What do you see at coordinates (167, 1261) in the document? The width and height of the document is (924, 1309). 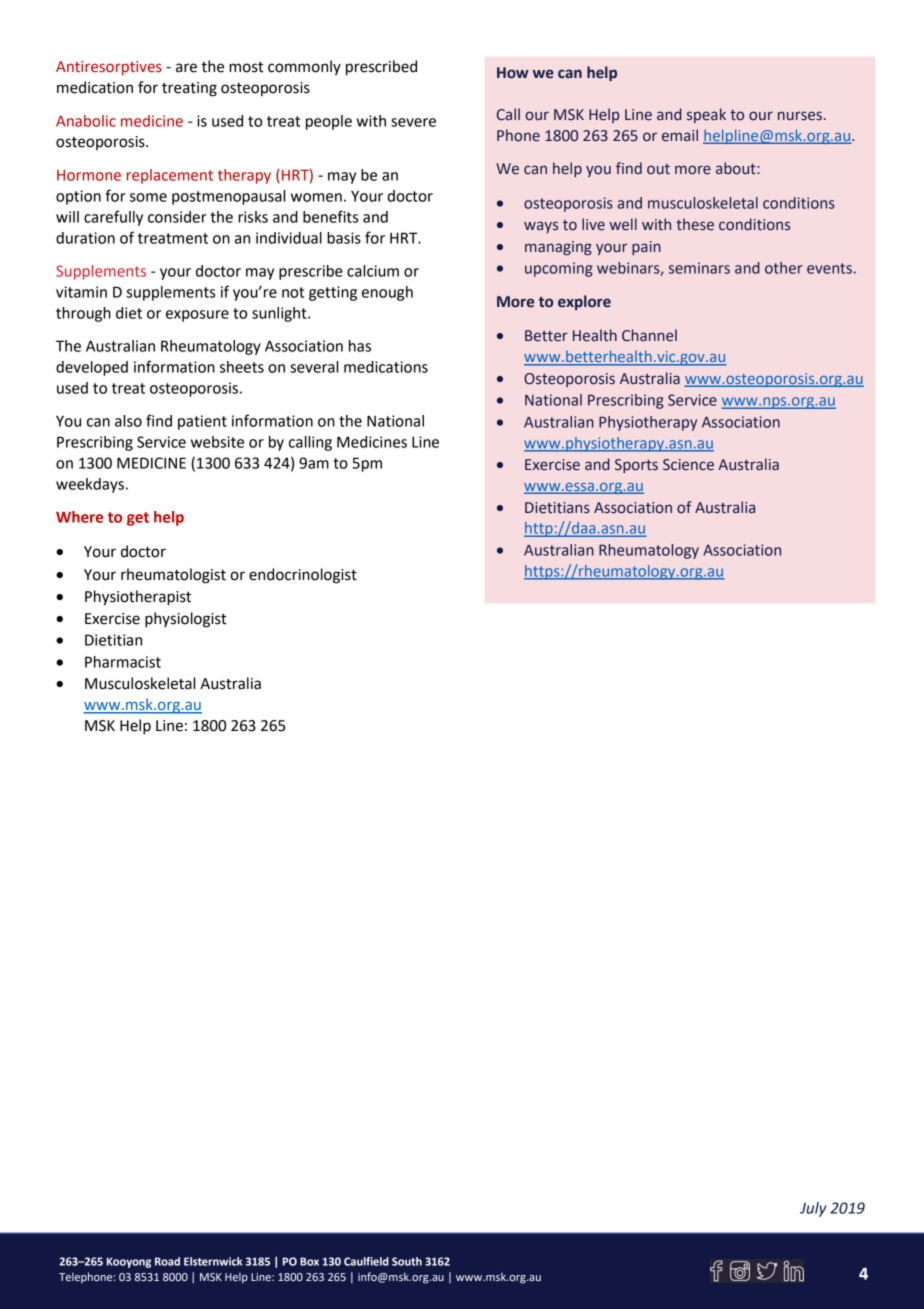 I see `Road` at bounding box center [167, 1261].
